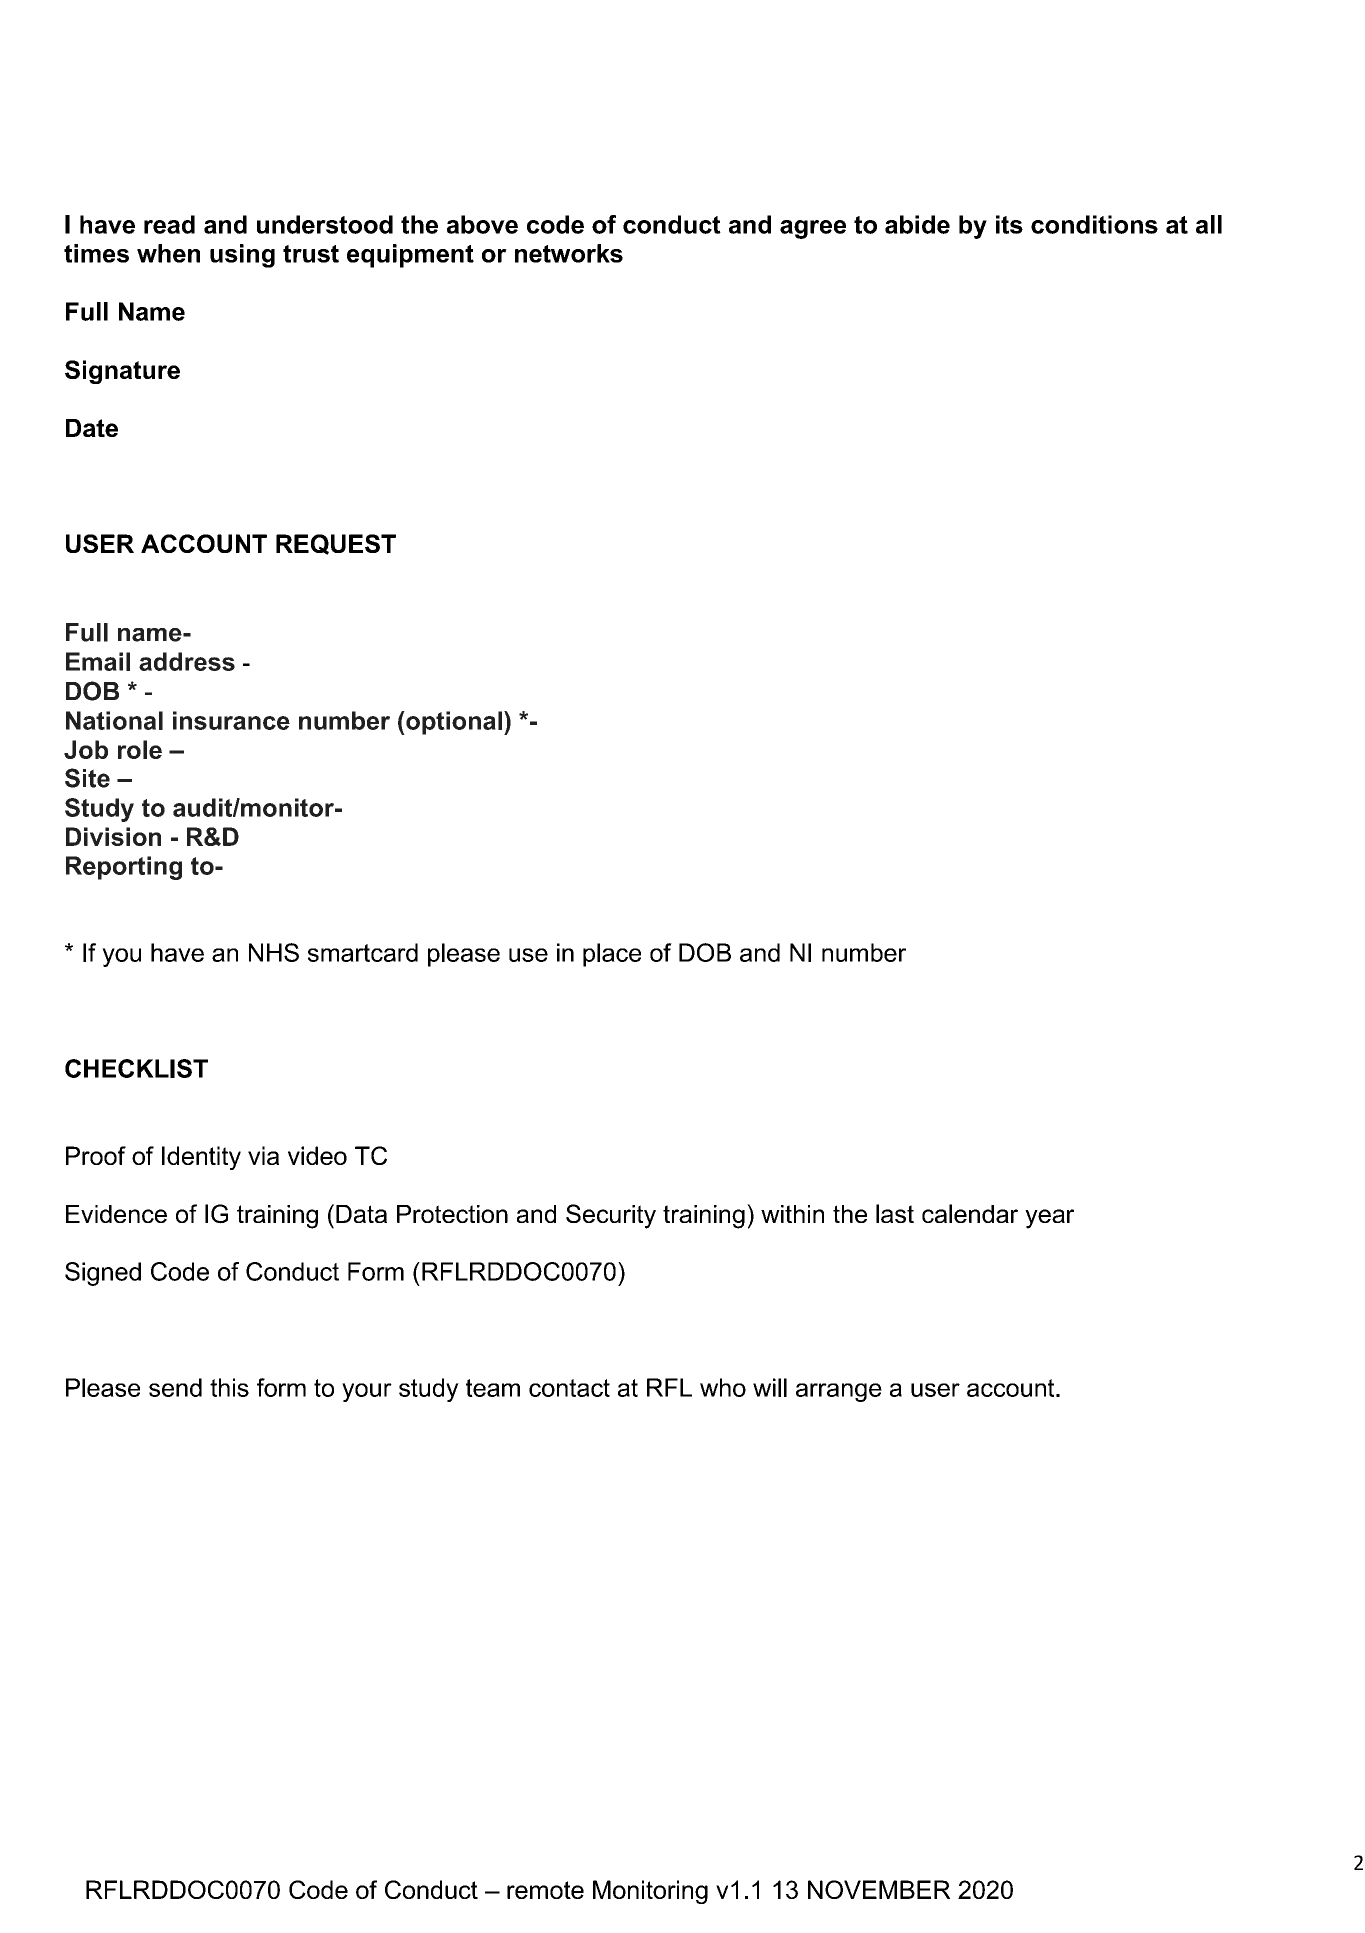 The image size is (1365, 1933). I want to click on networks, so click(569, 253).
